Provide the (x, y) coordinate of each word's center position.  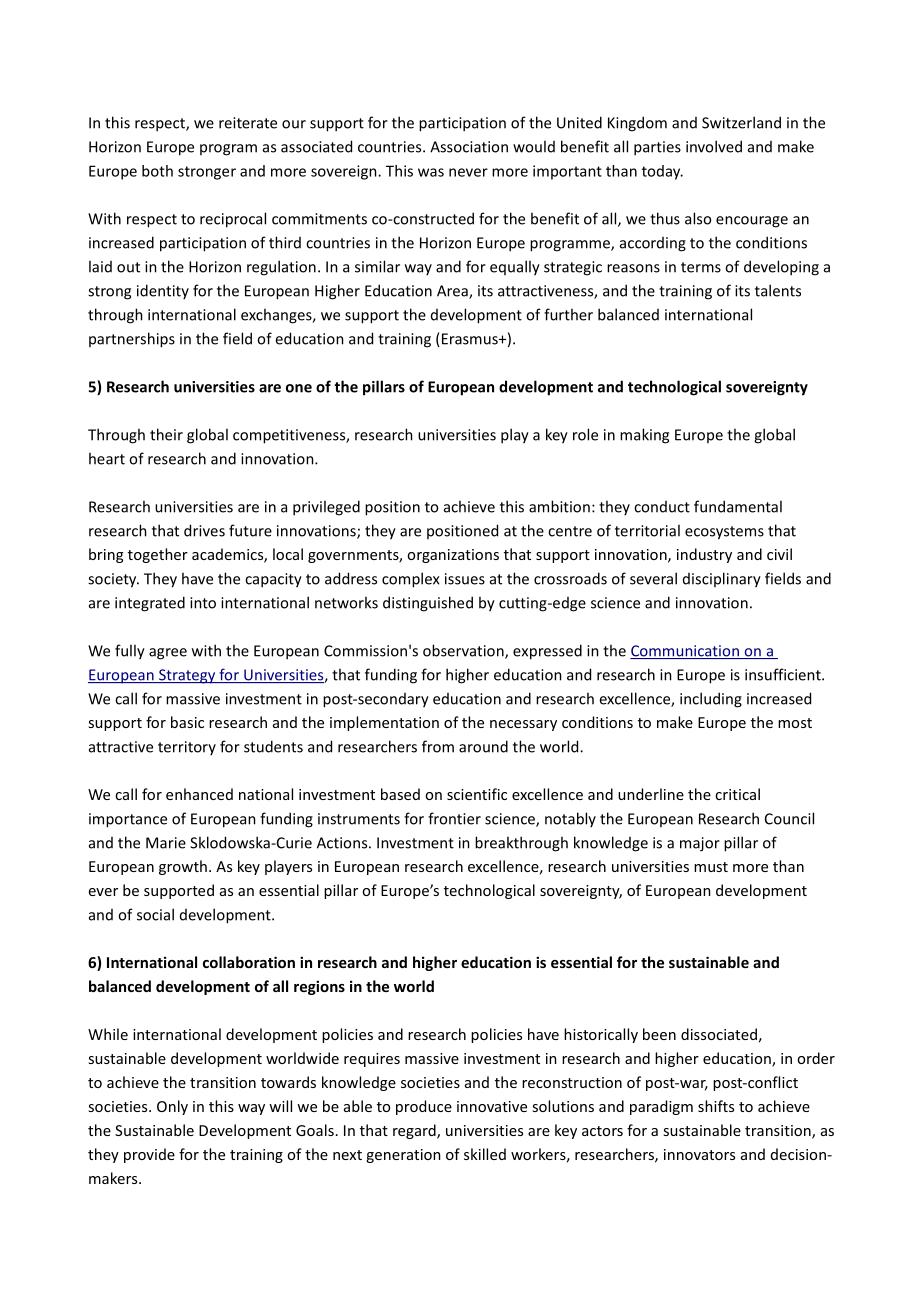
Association (469, 147)
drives (204, 530)
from (438, 746)
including (711, 700)
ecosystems (724, 533)
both (157, 171)
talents (778, 290)
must (711, 867)
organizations (453, 556)
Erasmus (469, 340)
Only (172, 1107)
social (155, 914)
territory (187, 748)
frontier (454, 818)
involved (714, 146)
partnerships (132, 340)
